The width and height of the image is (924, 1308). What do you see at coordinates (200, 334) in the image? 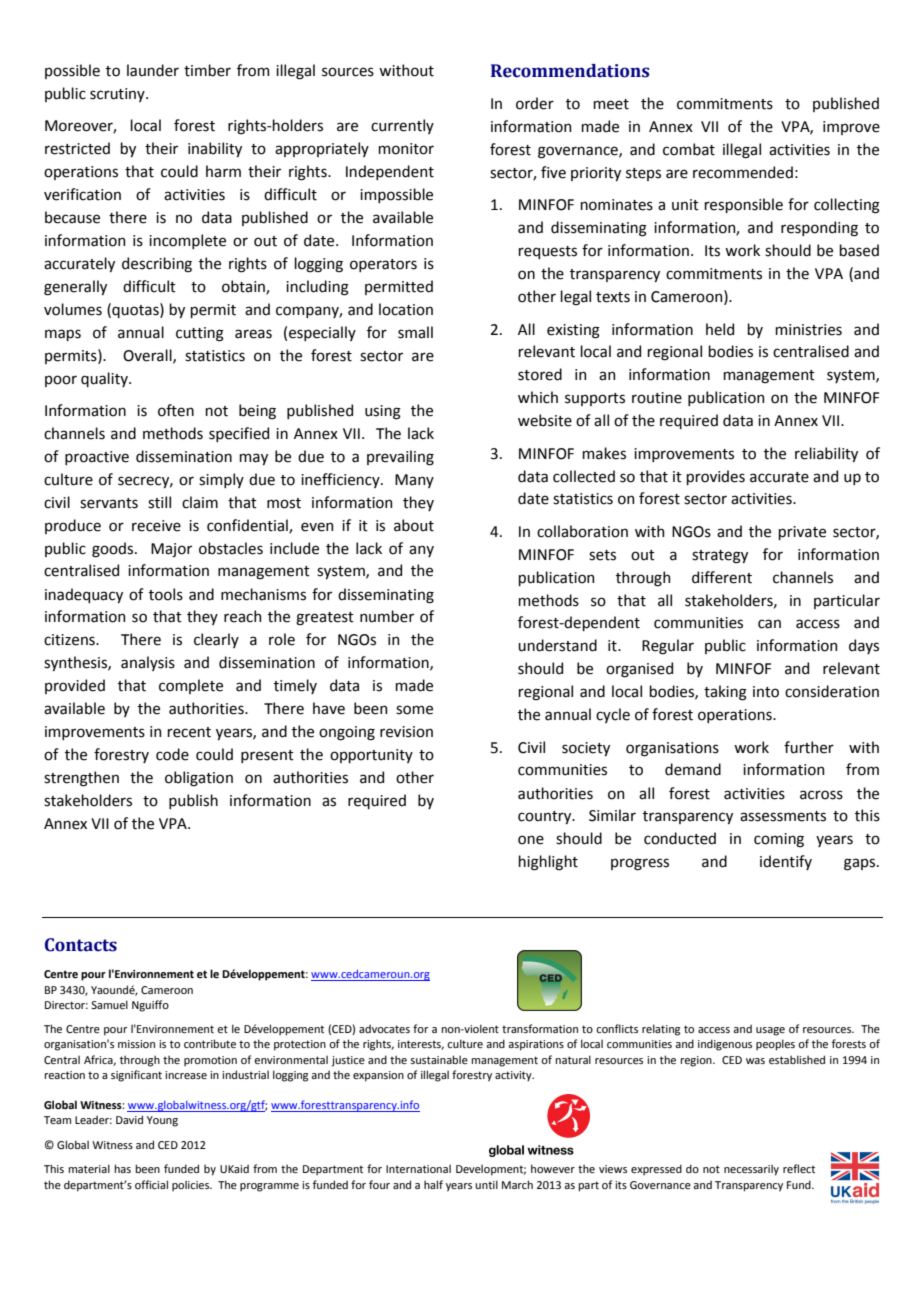
I see `cutting` at bounding box center [200, 334].
